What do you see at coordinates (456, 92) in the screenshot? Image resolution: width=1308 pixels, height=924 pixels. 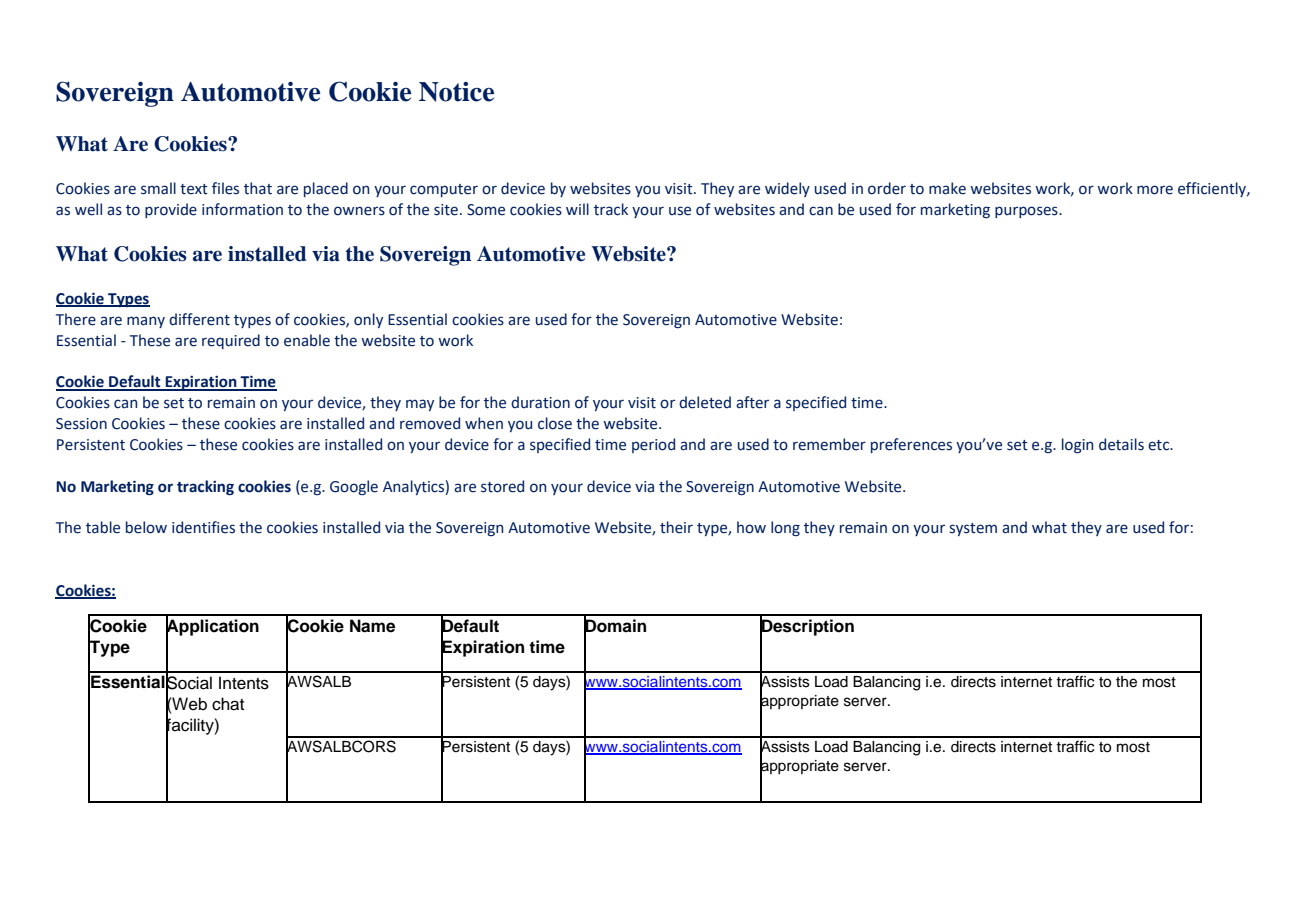 I see `Notice` at bounding box center [456, 92].
